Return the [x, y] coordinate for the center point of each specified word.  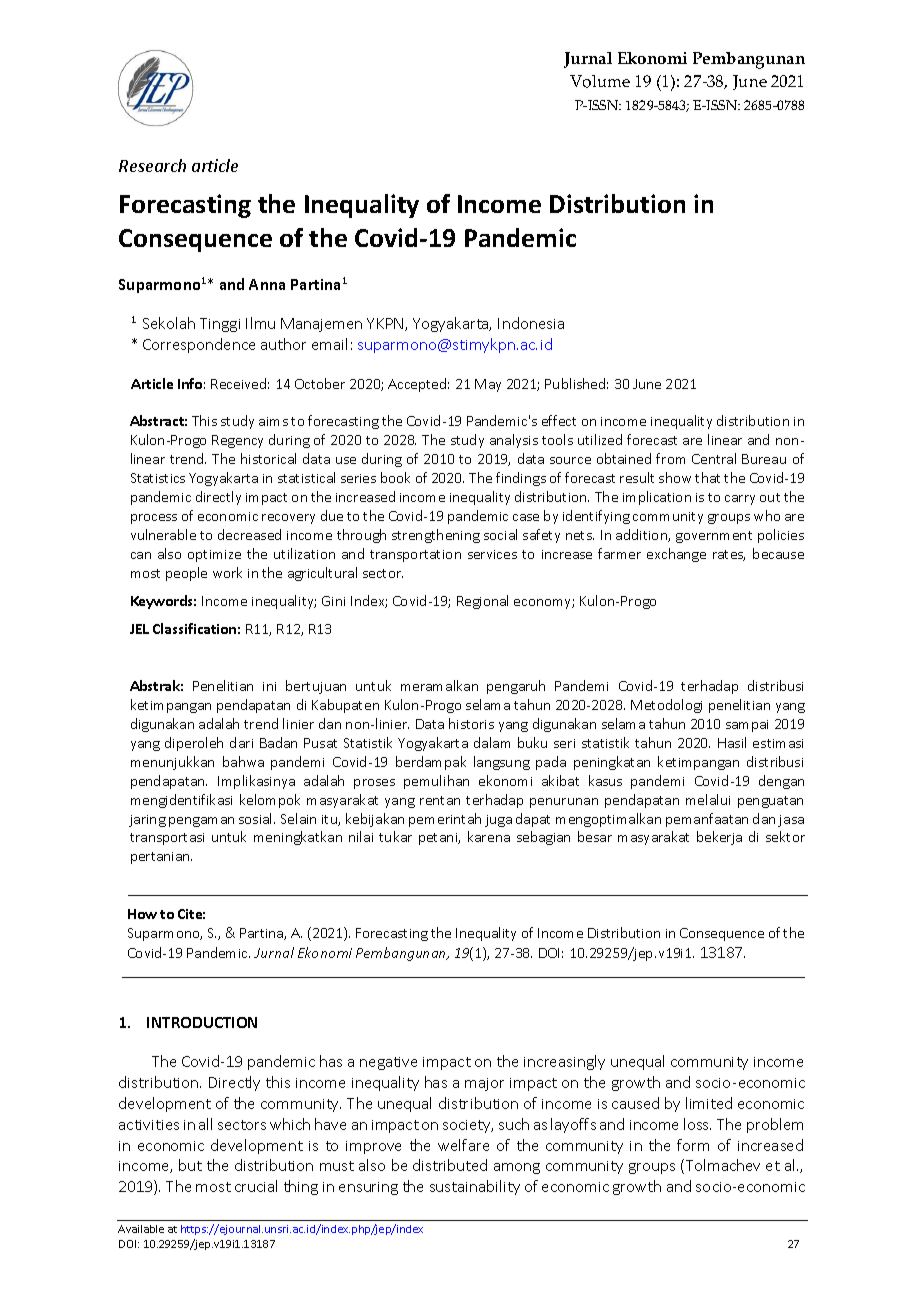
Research [152, 165]
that [707, 477]
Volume [600, 81]
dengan [781, 782]
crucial [256, 1186]
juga [498, 821]
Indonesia [531, 323]
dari [241, 742]
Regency [237, 441]
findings [521, 479]
